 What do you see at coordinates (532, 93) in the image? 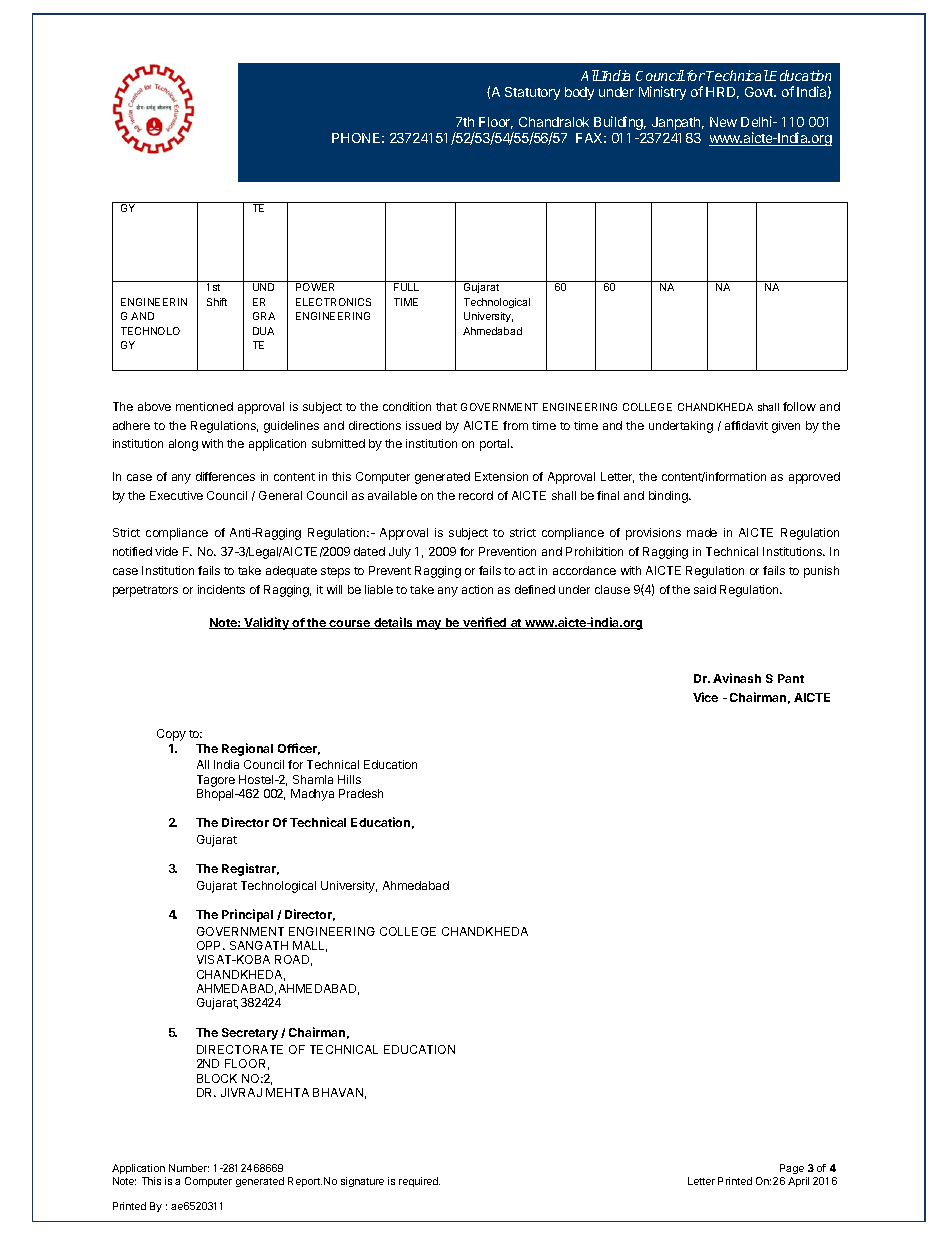
I see `Statutory` at bounding box center [532, 93].
